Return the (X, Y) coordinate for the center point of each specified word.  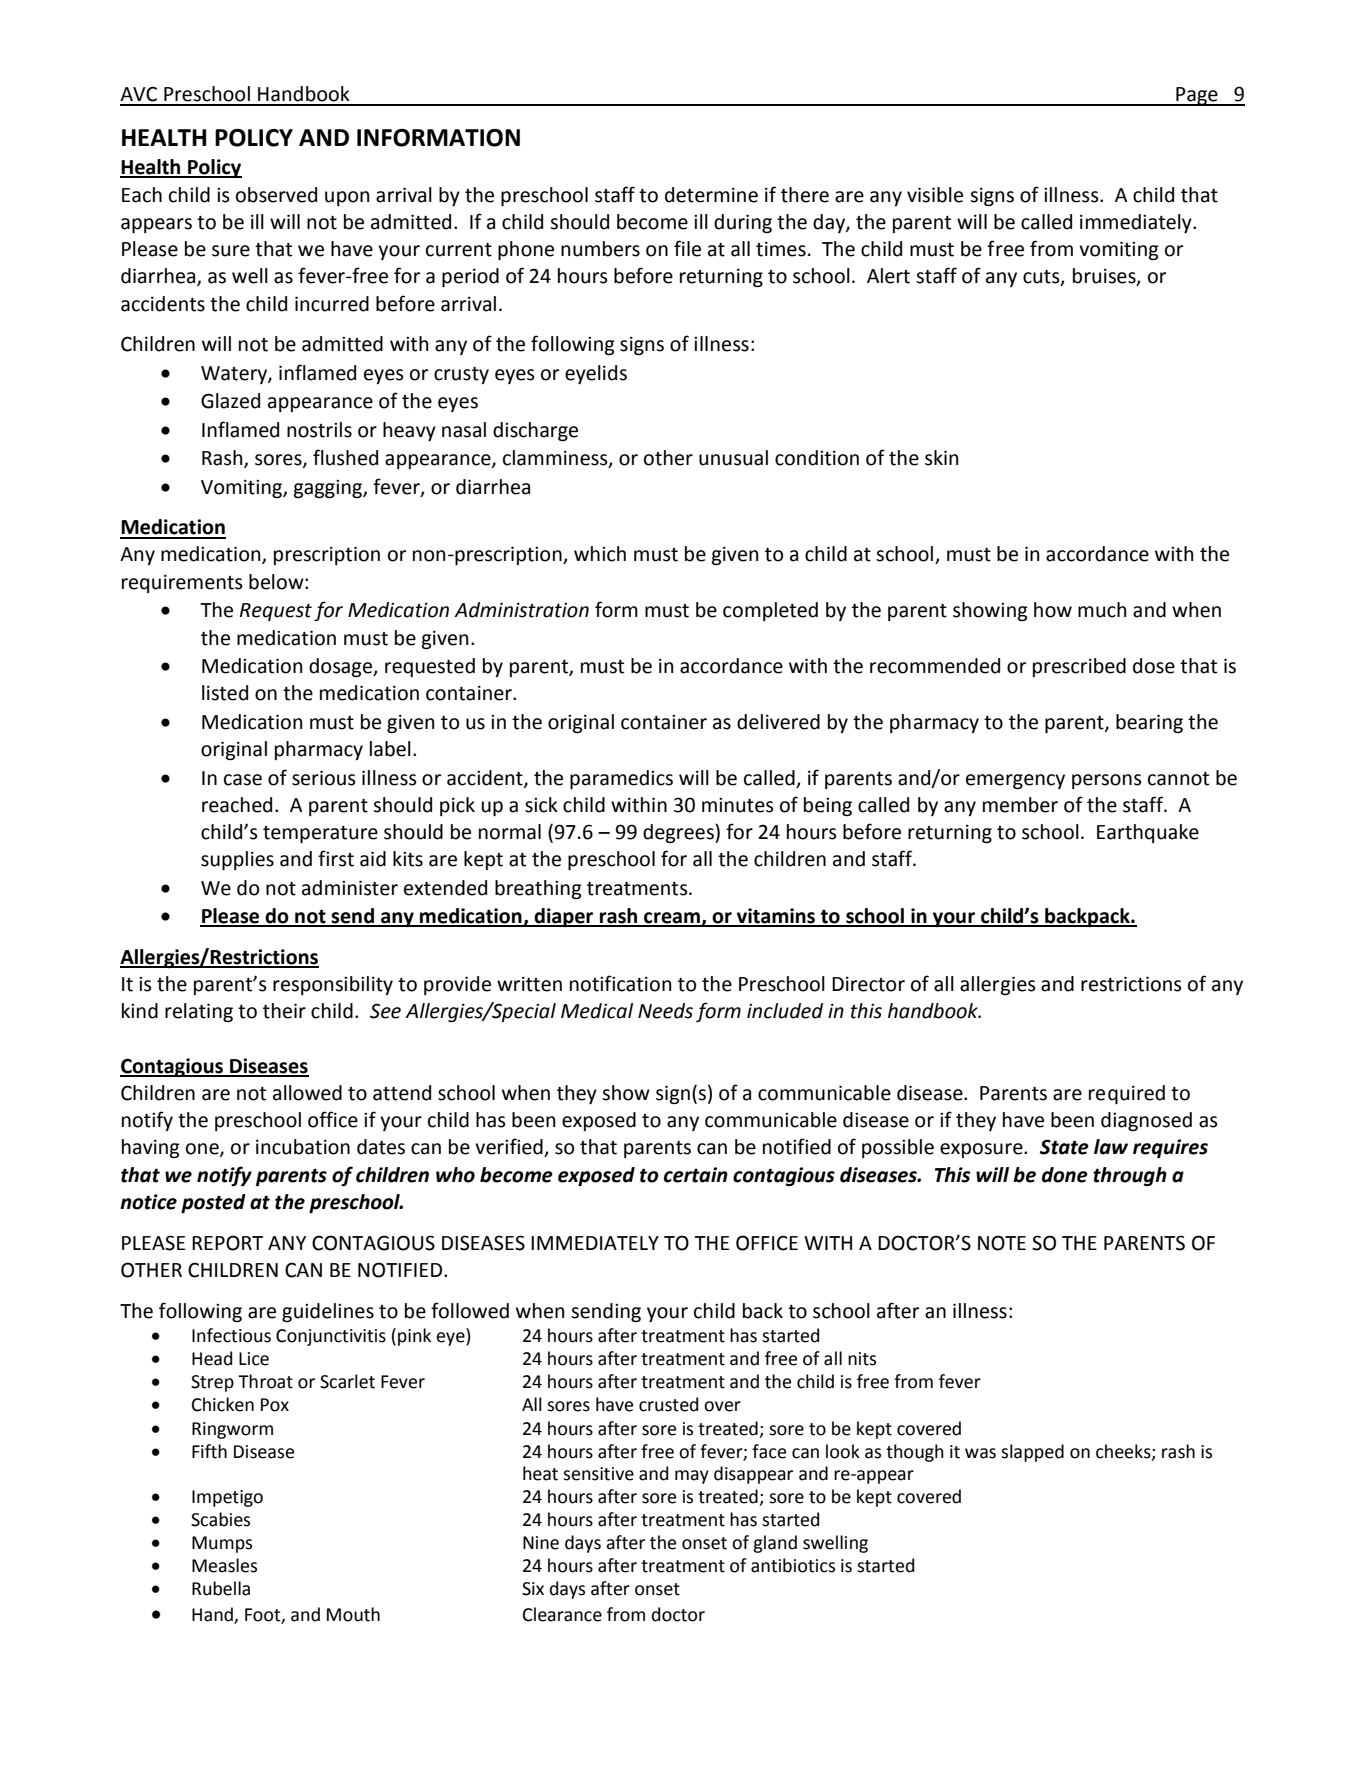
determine (711, 195)
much (1102, 610)
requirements (182, 583)
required (1127, 1094)
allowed (307, 1093)
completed (770, 611)
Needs (665, 1011)
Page (1197, 96)
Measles (224, 1565)
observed (276, 195)
